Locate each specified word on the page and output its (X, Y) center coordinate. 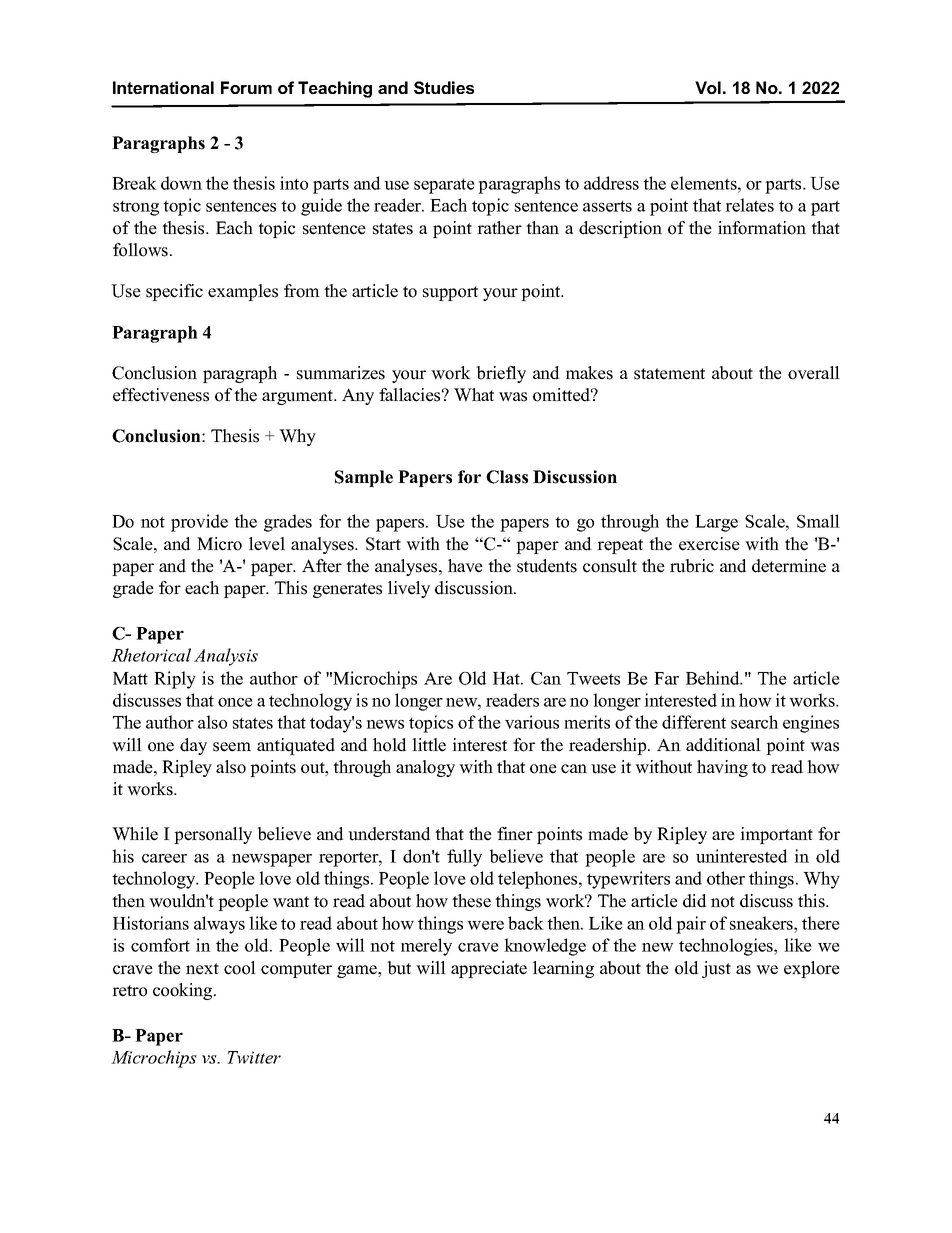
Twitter (254, 1057)
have (465, 566)
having (722, 768)
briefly (501, 374)
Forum (246, 87)
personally (213, 835)
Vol (708, 87)
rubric (692, 566)
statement (669, 374)
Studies (444, 87)
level (267, 544)
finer (515, 834)
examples (243, 292)
